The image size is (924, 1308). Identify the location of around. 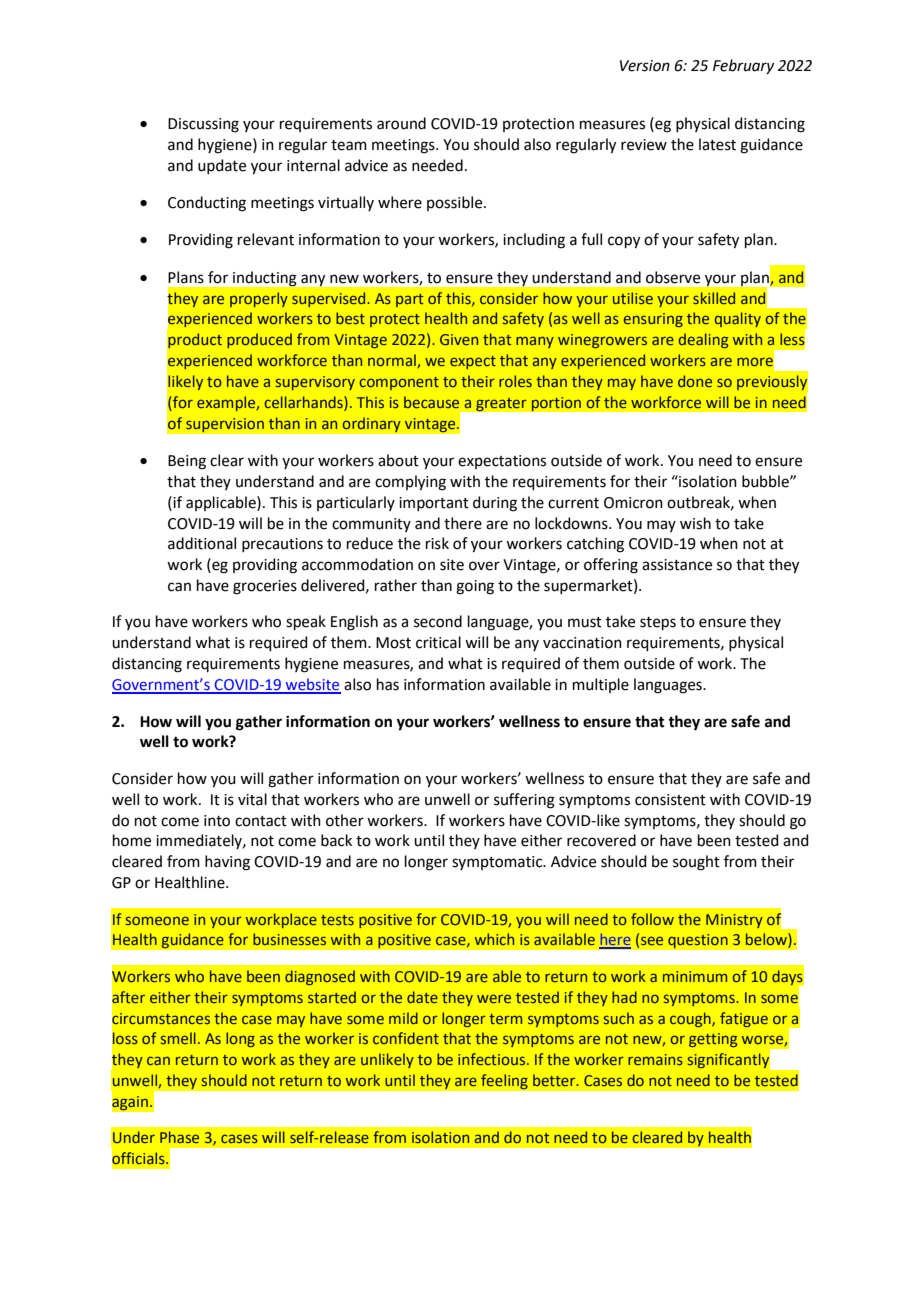
(401, 123).
